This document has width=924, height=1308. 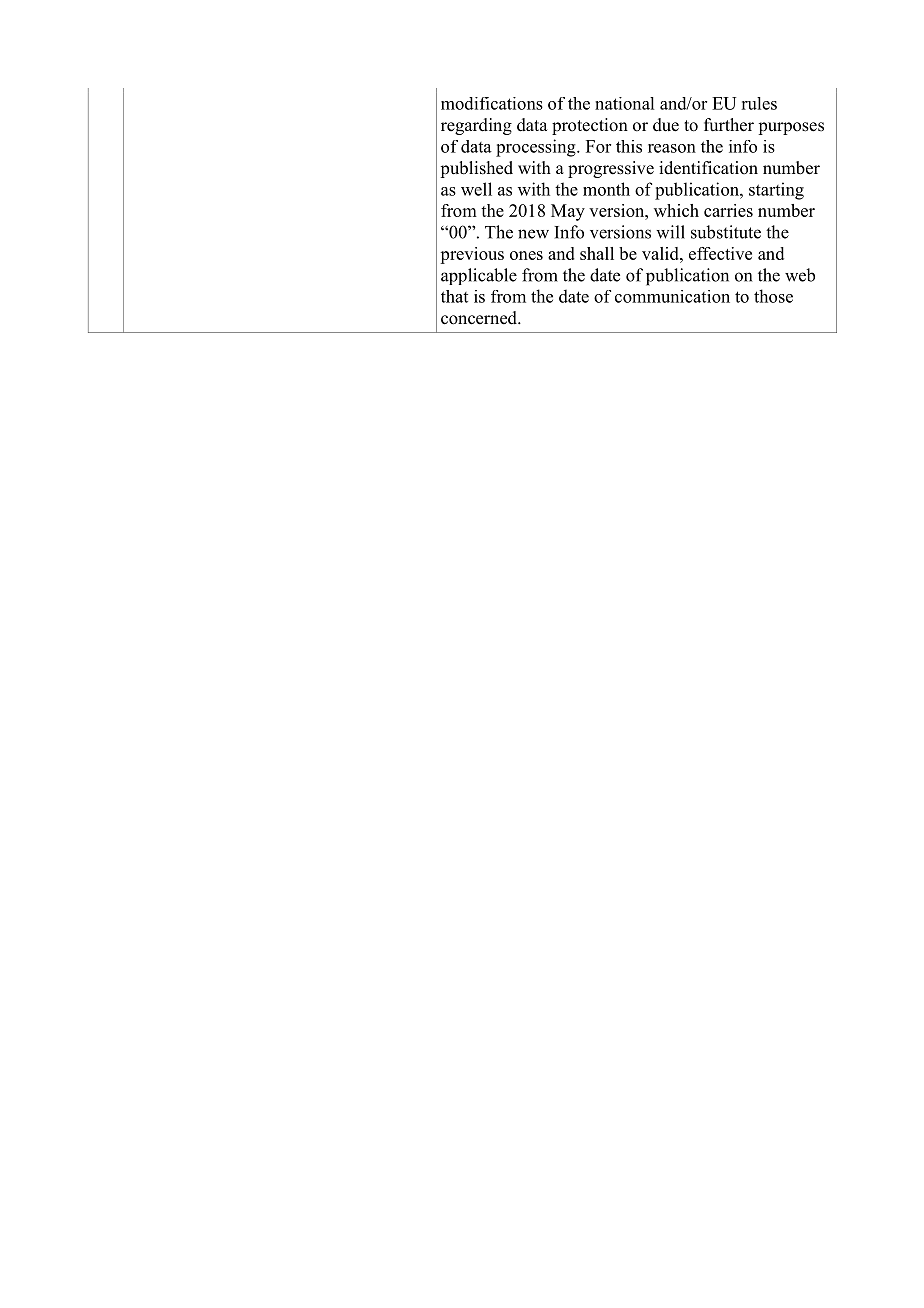 What do you see at coordinates (472, 255) in the document?
I see `previous` at bounding box center [472, 255].
